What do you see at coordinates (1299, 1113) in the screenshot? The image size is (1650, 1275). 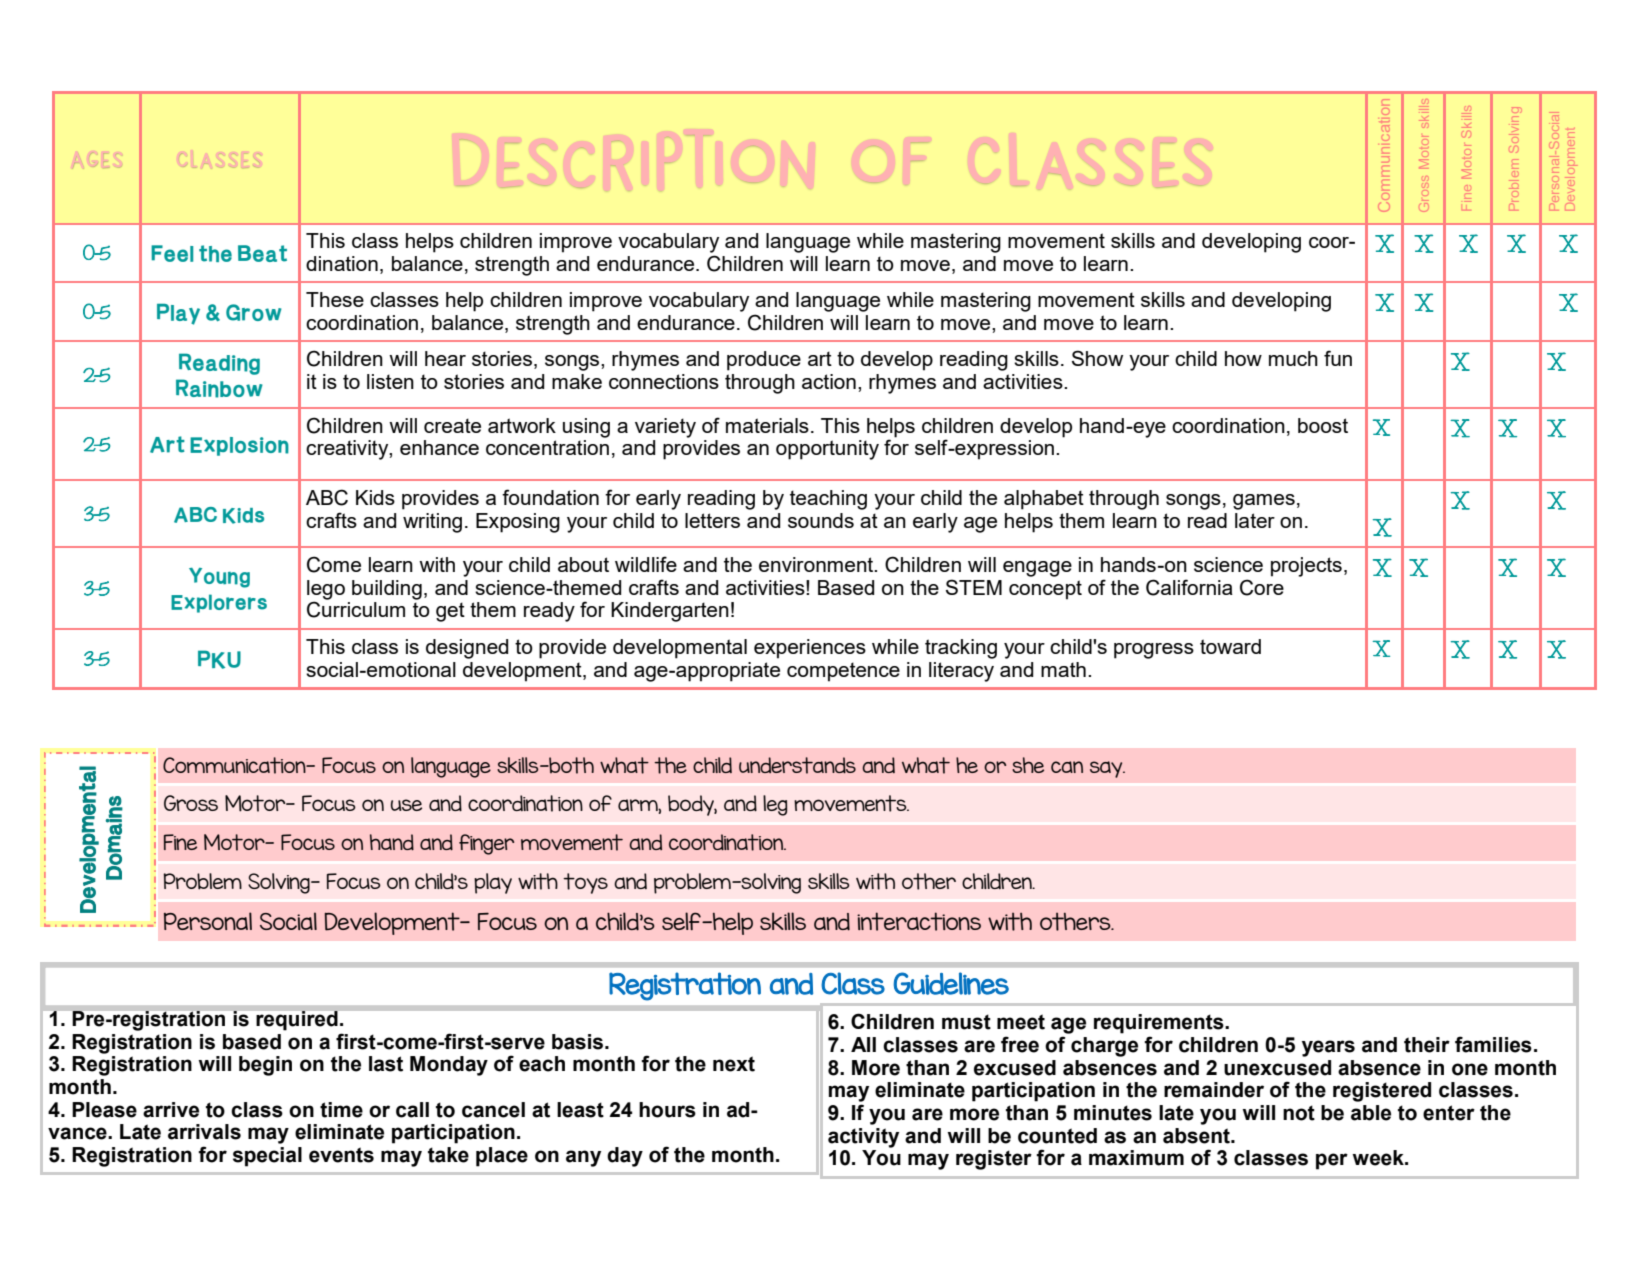 I see `not` at bounding box center [1299, 1113].
